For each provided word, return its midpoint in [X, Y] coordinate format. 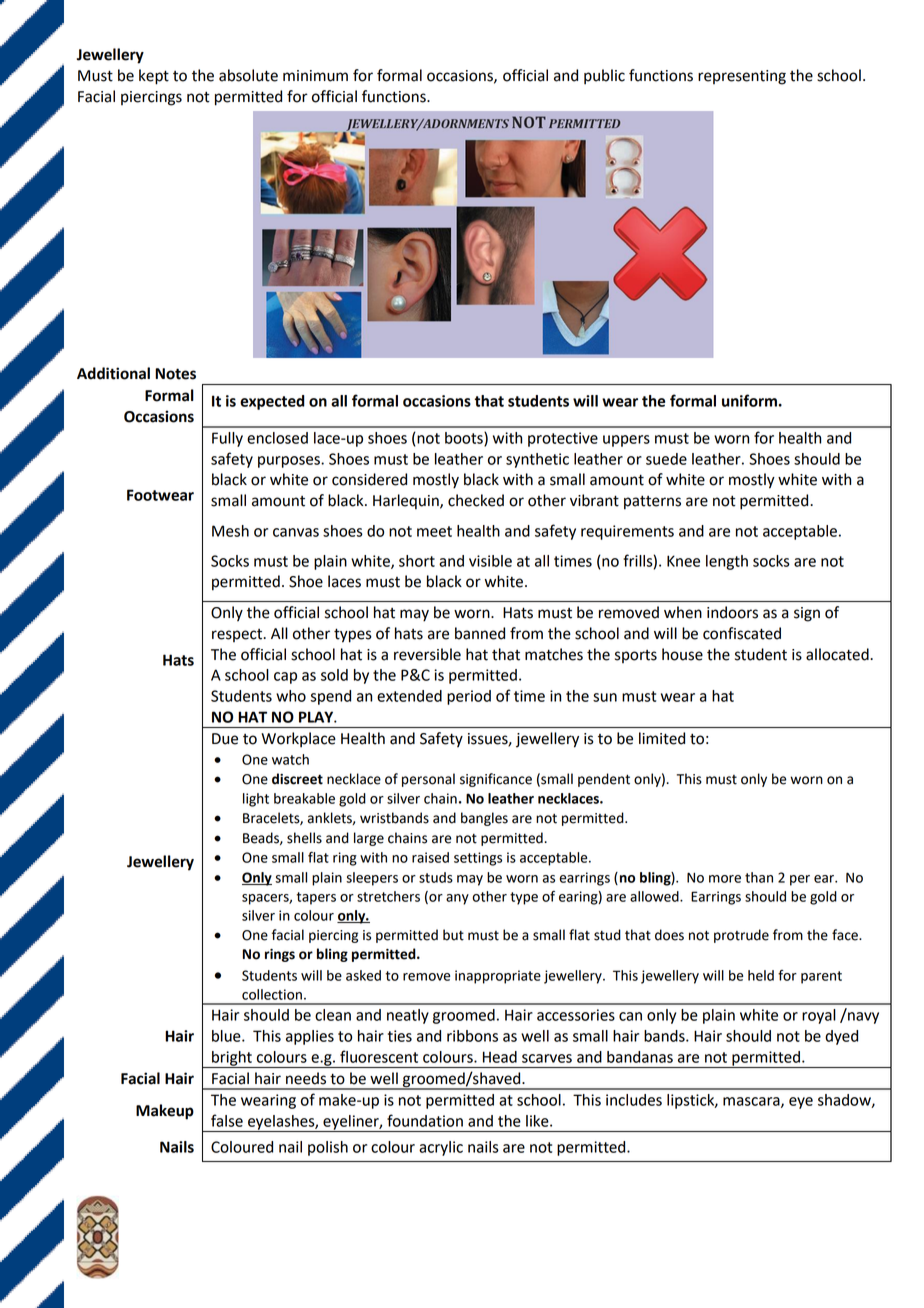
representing [742, 77]
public [604, 77]
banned [480, 633]
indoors [732, 612]
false [227, 1120]
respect [238, 635]
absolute [248, 75]
